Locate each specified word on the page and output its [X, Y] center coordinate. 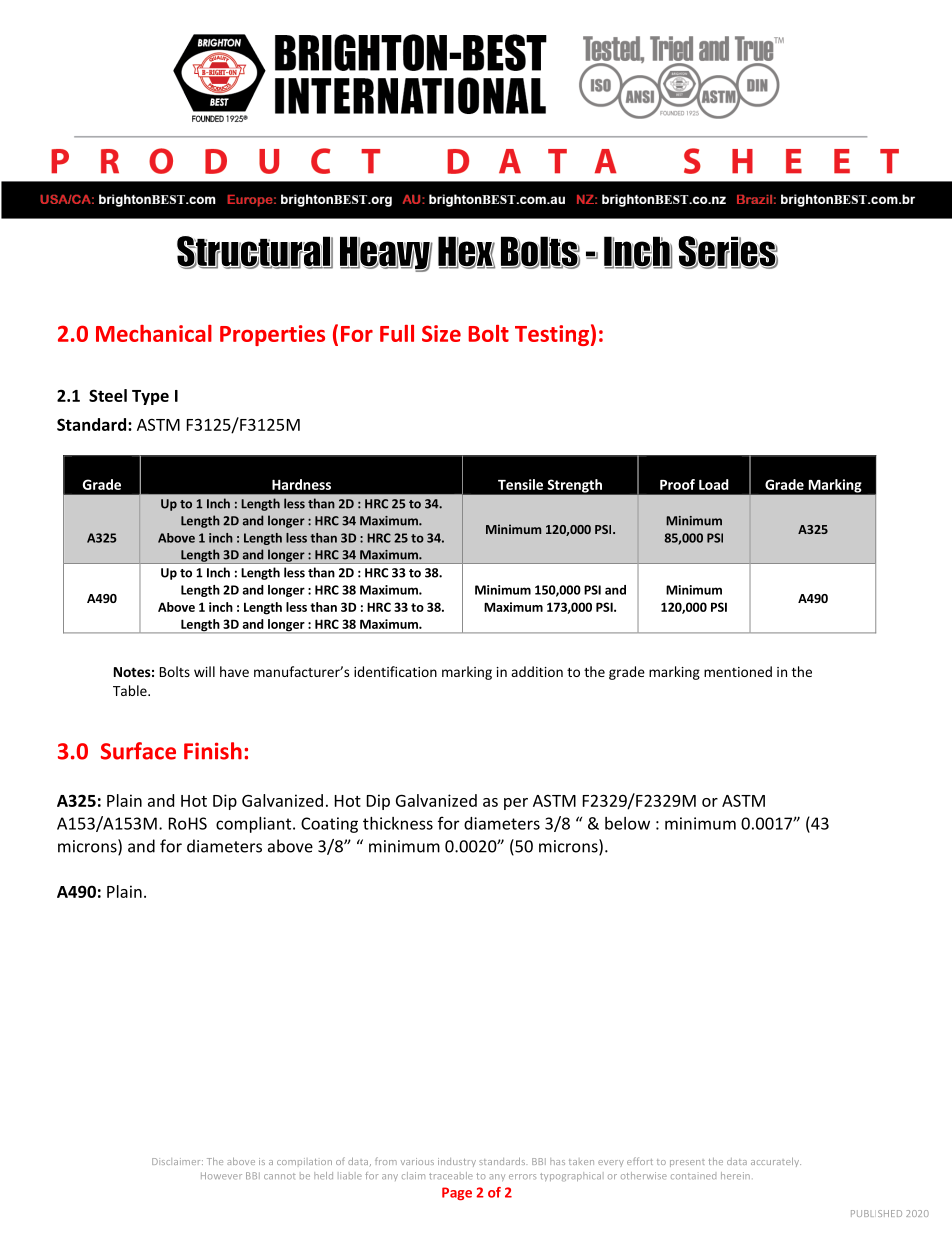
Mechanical [154, 333]
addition [537, 671]
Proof [677, 484]
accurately [776, 1162]
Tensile [520, 484]
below [627, 823]
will [204, 671]
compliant [255, 825]
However [221, 1176]
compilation [304, 1162]
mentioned [738, 671]
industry [457, 1162]
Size [441, 333]
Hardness [301, 484]
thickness [398, 823]
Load [714, 484]
